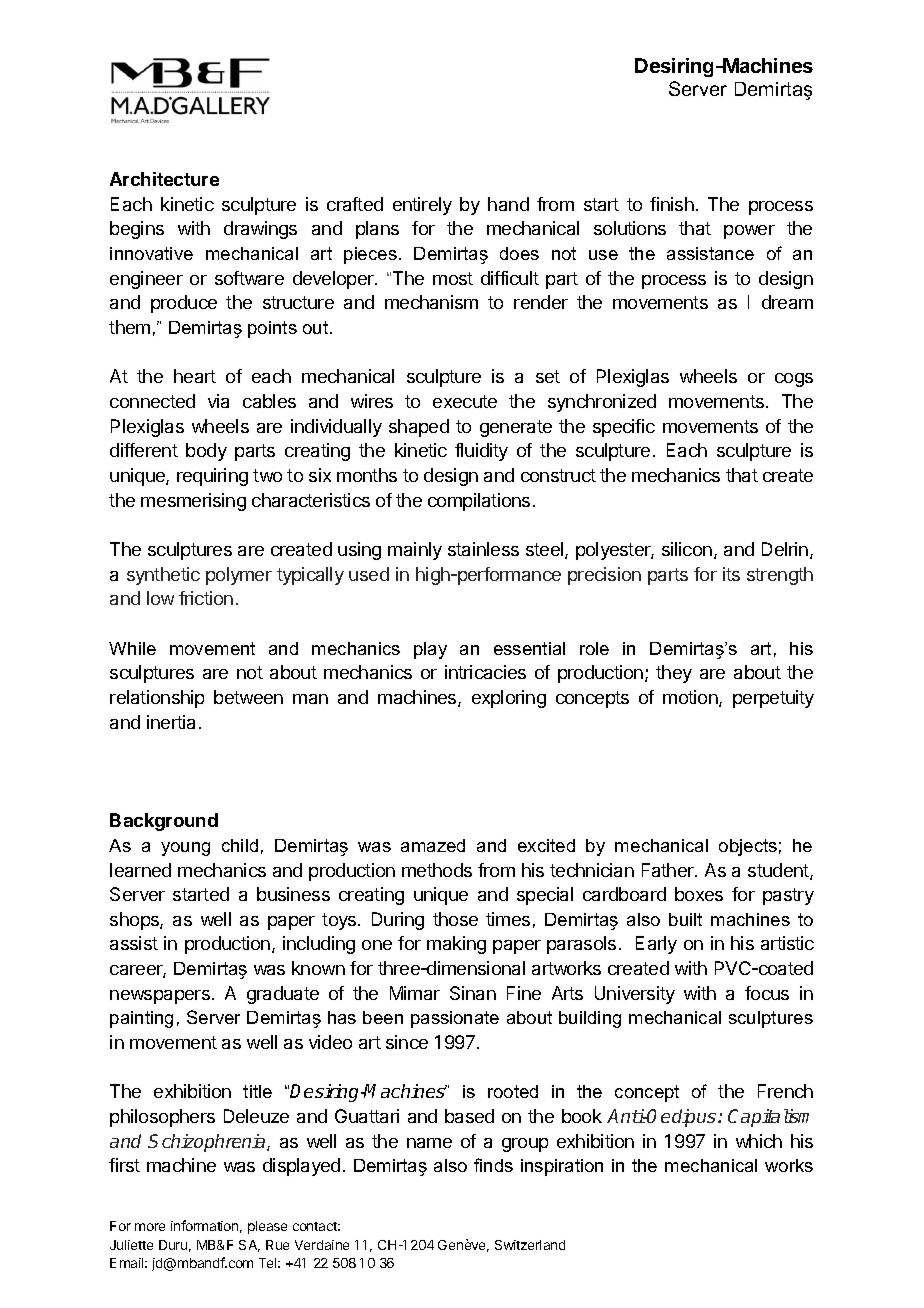 The image size is (924, 1308). Describe the element at coordinates (509, 699) in the image. I see `exploring` at that location.
